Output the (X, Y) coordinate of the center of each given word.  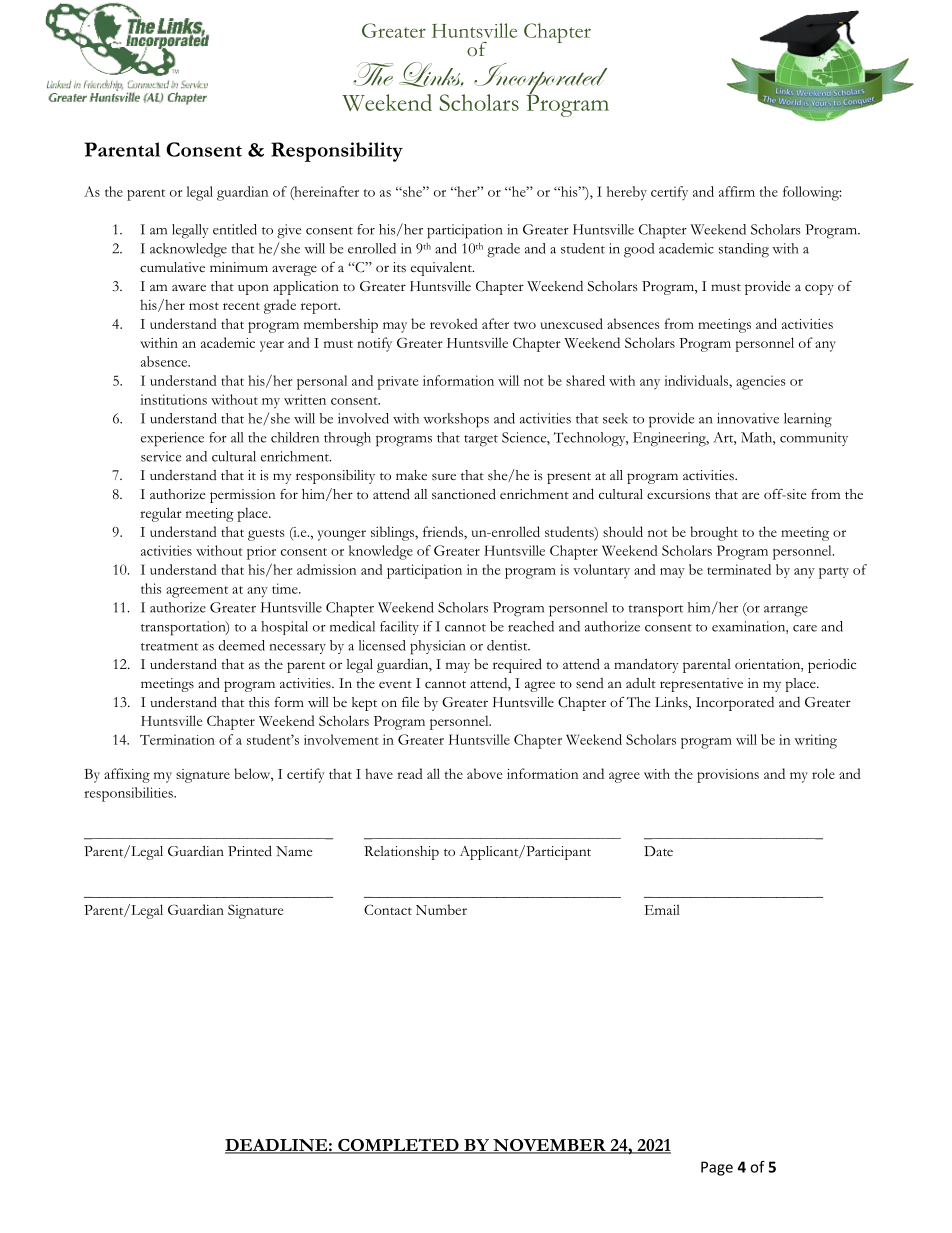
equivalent (442, 269)
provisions (728, 776)
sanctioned (464, 494)
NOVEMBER (549, 1146)
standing (744, 250)
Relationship (401, 853)
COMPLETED (398, 1146)
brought (714, 533)
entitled (235, 229)
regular (161, 514)
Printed (250, 851)
